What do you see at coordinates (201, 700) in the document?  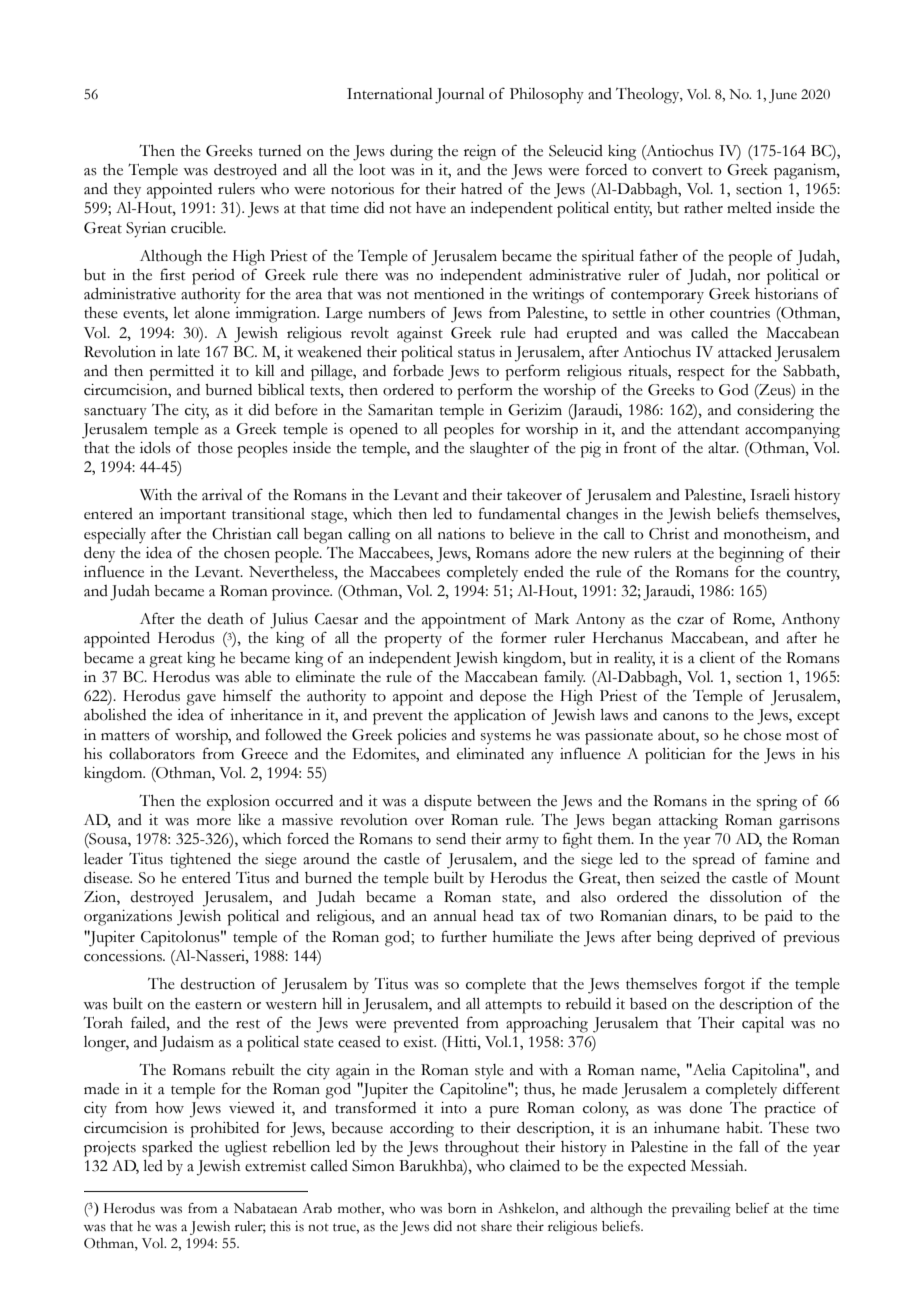 I see `gave` at bounding box center [201, 700].
